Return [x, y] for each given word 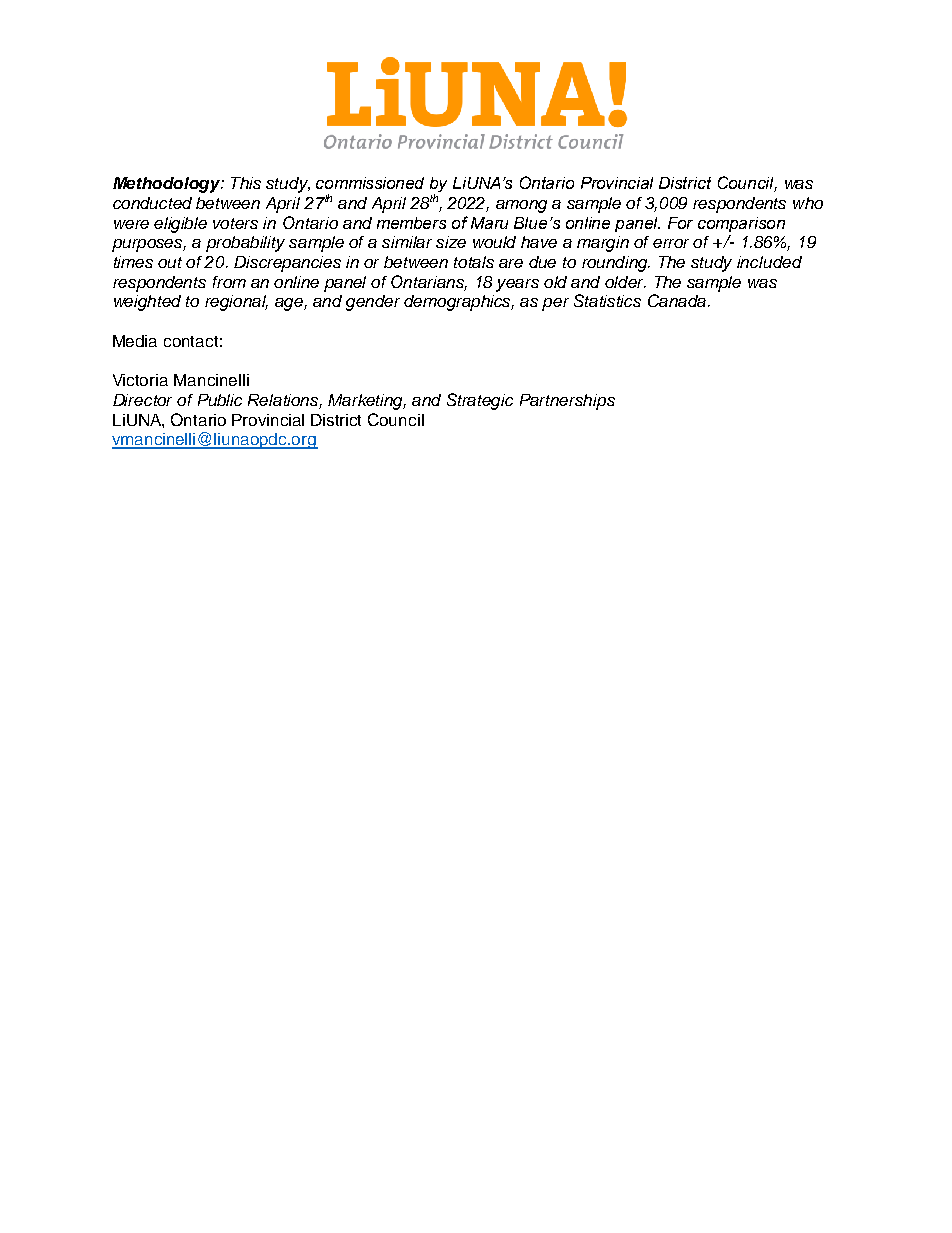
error [671, 243]
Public [220, 400]
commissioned [370, 183]
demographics [459, 303]
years [517, 285]
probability [245, 244]
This [246, 183]
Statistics [607, 300]
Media [135, 341]
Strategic [480, 401]
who [808, 203]
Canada [677, 300]
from [229, 282]
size [451, 242]
